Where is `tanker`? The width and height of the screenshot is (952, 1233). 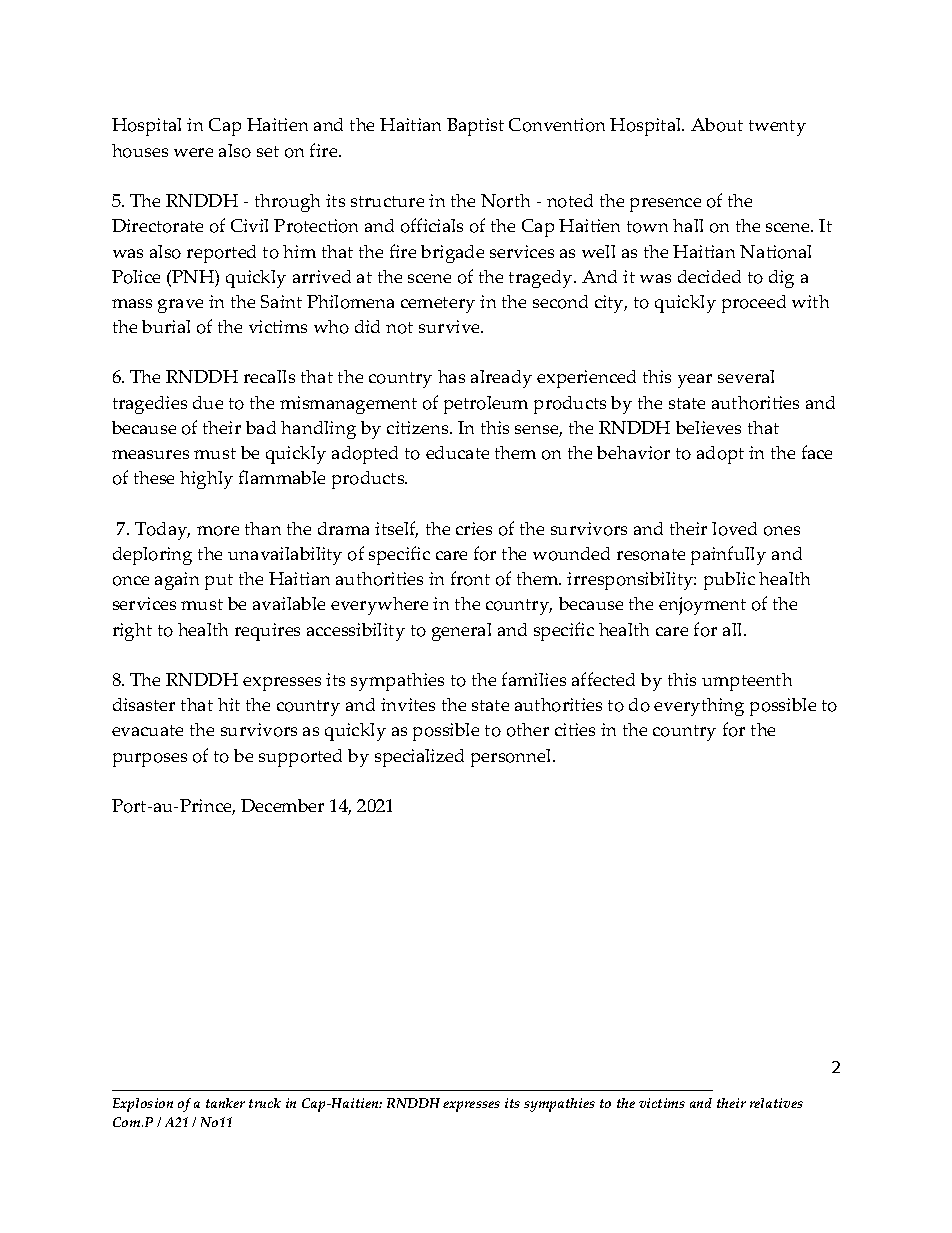
tanker is located at coordinates (225, 1103).
